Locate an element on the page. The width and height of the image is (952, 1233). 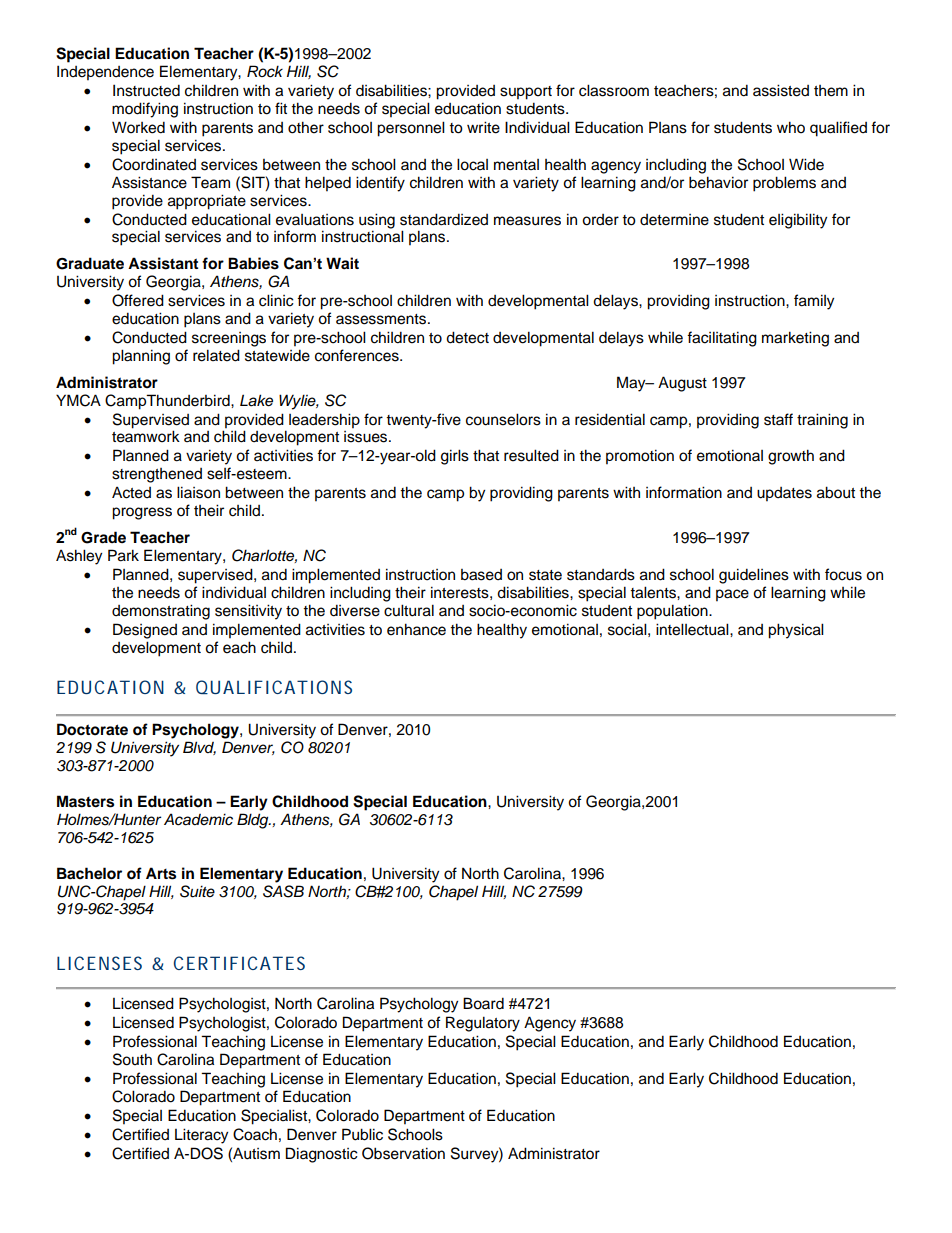
physical is located at coordinates (796, 631).
